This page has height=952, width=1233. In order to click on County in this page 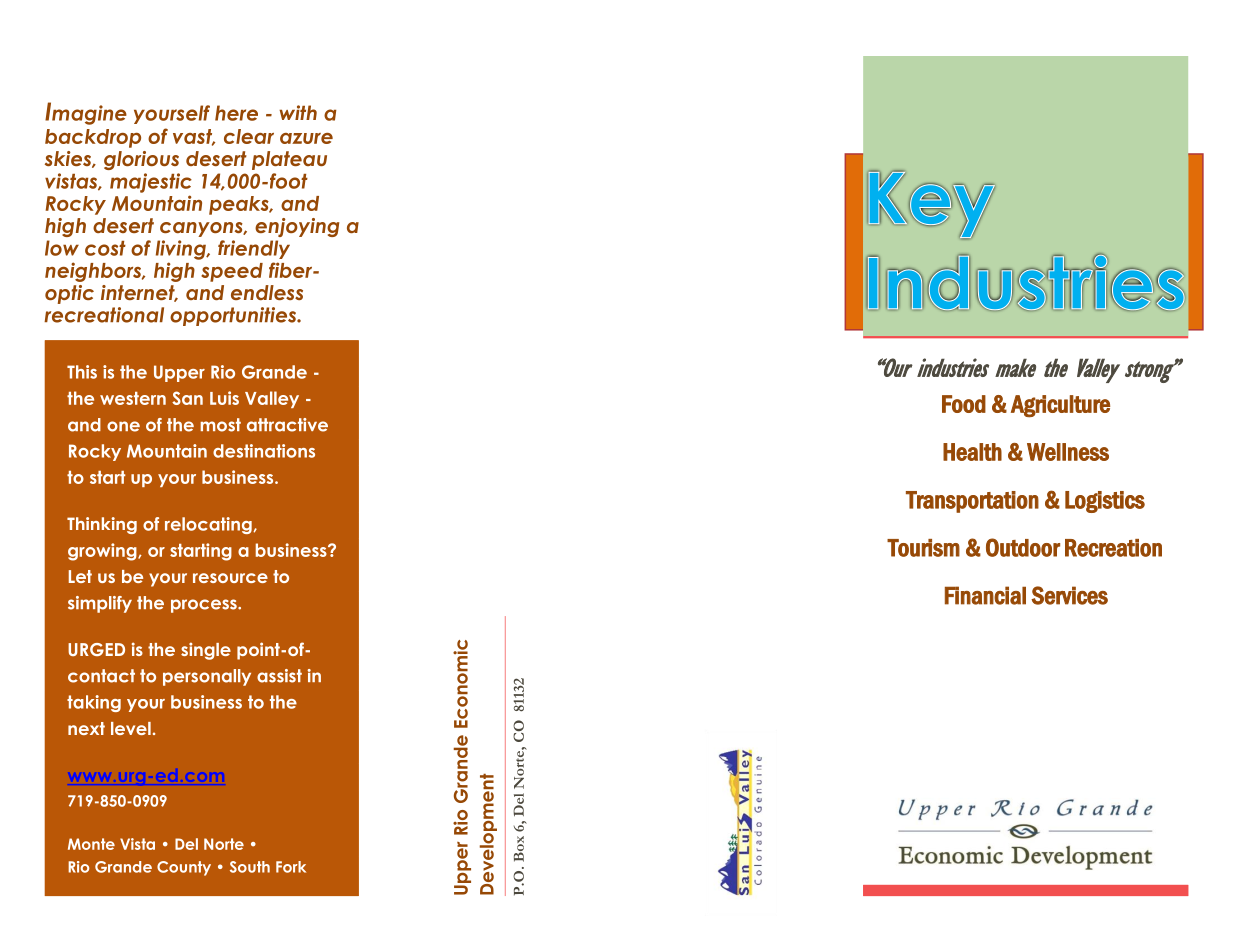, I will do `click(184, 868)`.
